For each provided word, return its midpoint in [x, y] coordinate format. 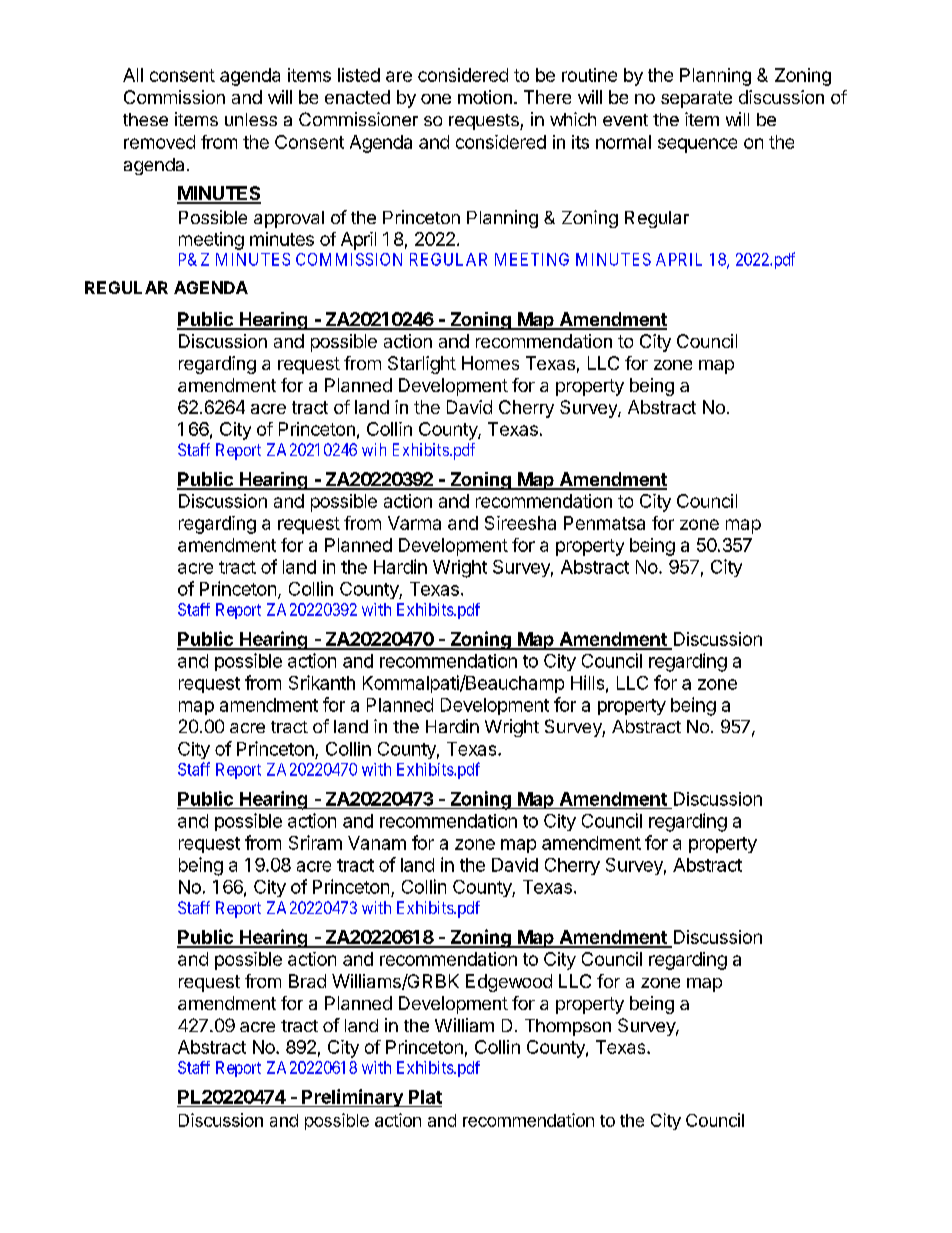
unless [251, 119]
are [399, 76]
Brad [307, 981]
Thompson [568, 1027]
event [625, 120]
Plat [425, 1097]
